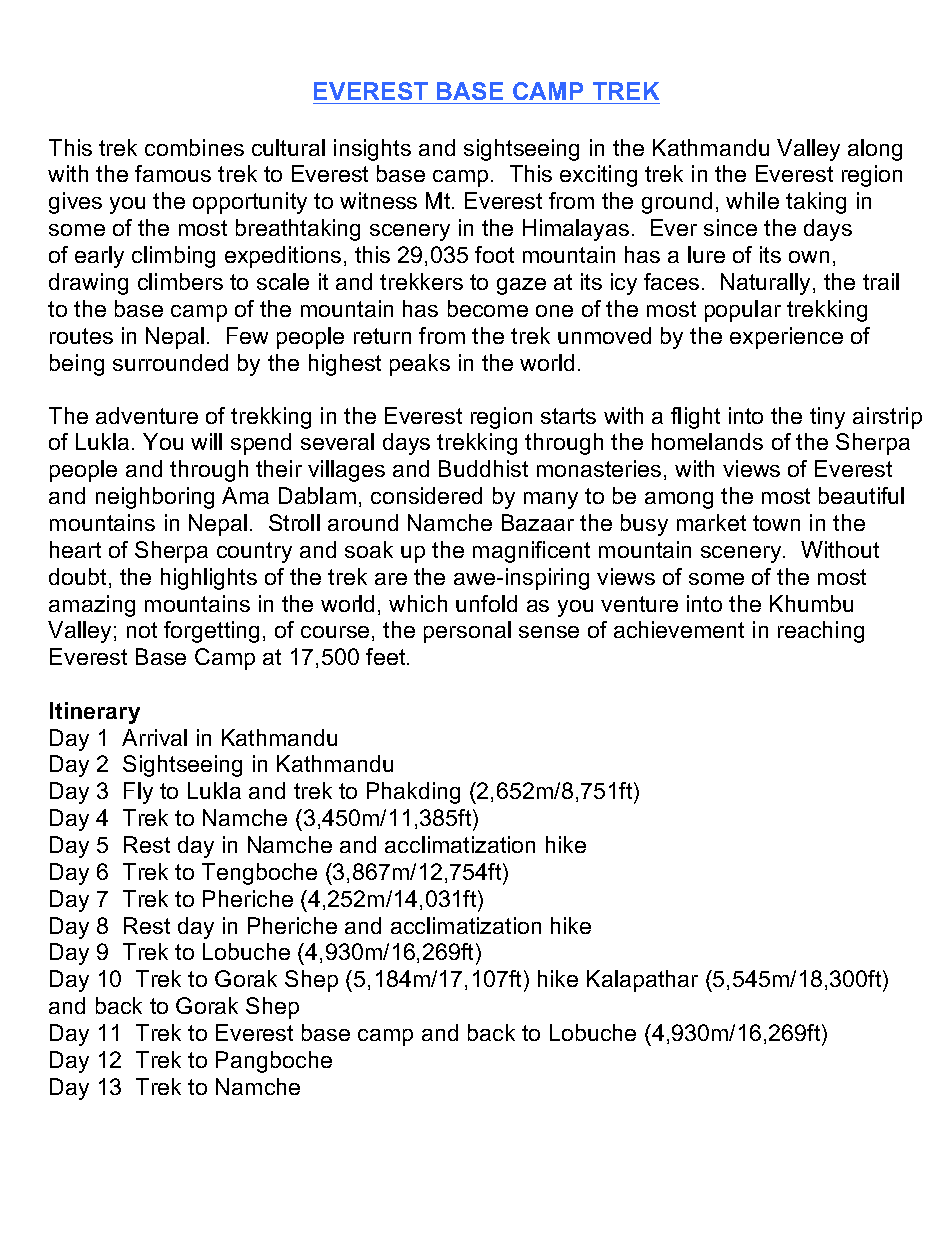 The height and width of the screenshot is (1233, 952). I want to click on Fly, so click(138, 793).
